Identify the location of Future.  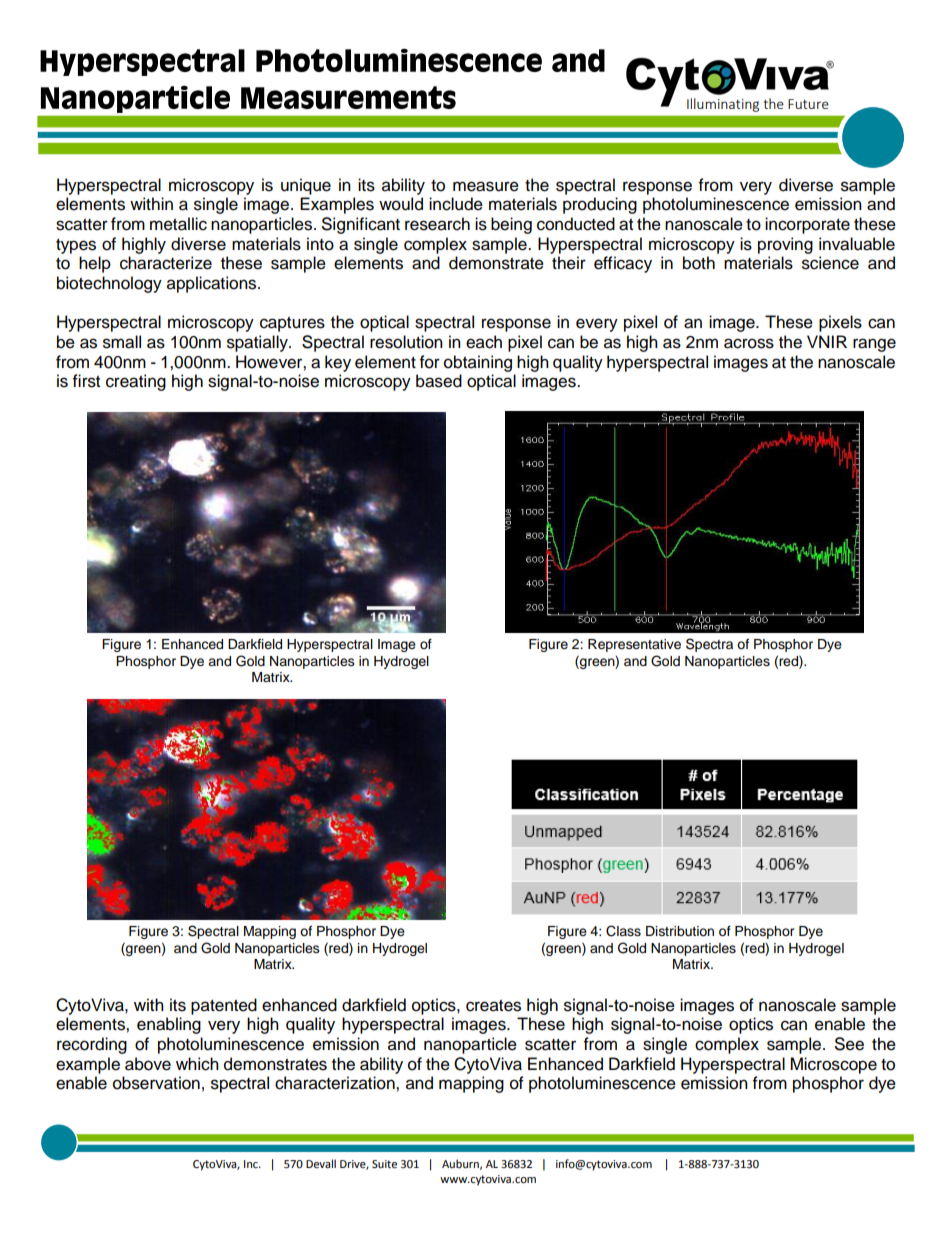
(808, 104).
